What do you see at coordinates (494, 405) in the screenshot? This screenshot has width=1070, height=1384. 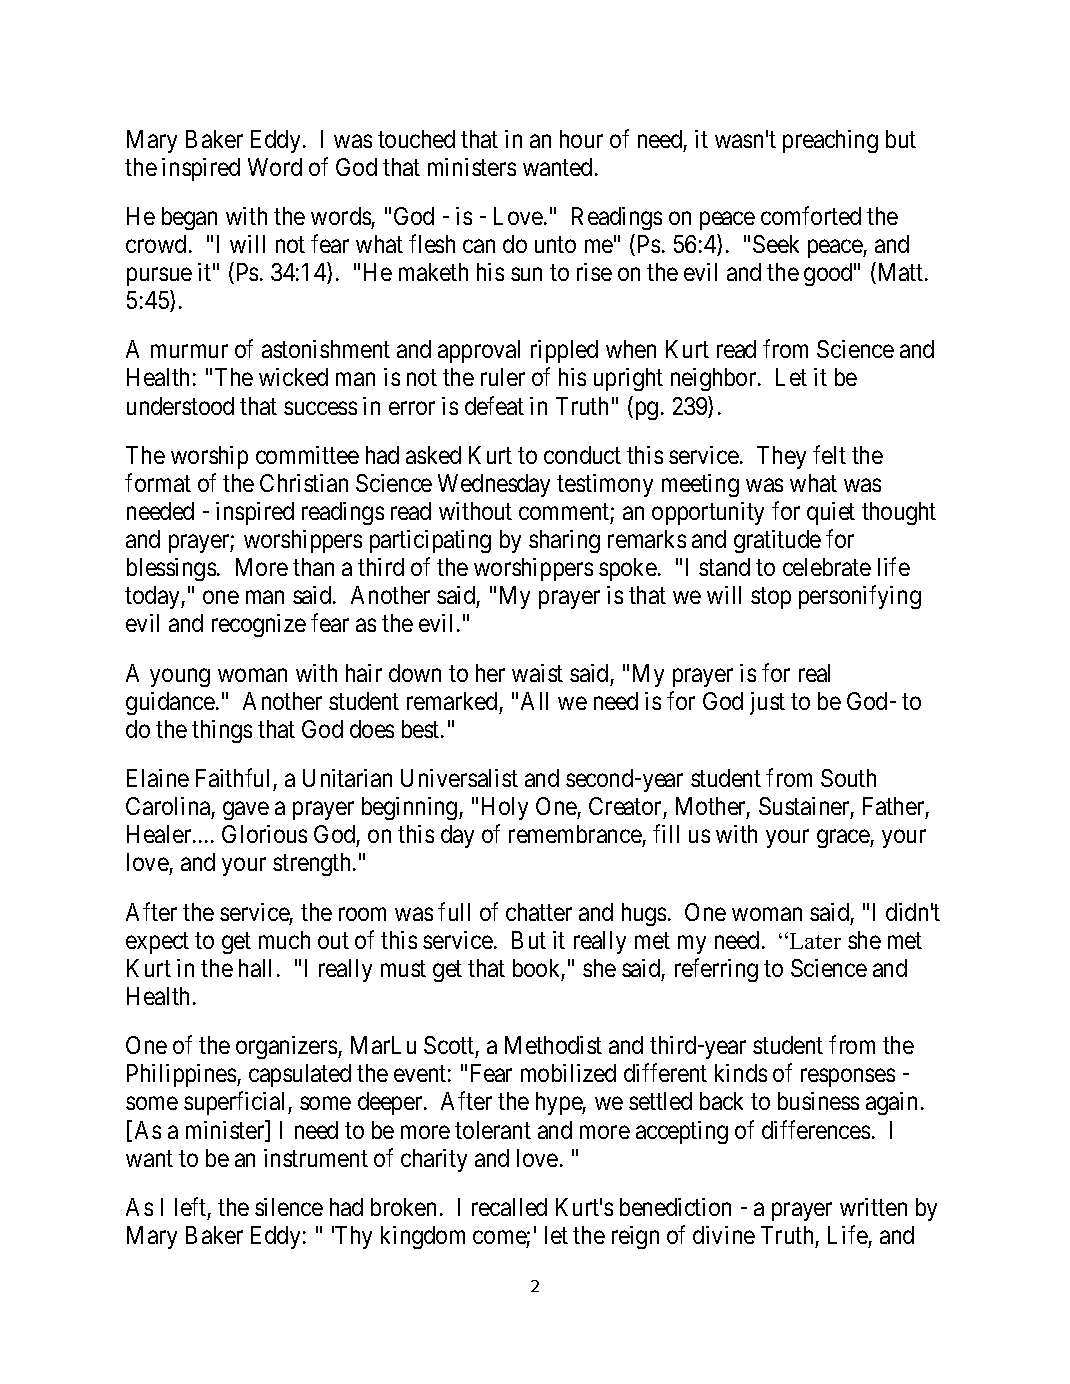 I see `defeat` at bounding box center [494, 405].
